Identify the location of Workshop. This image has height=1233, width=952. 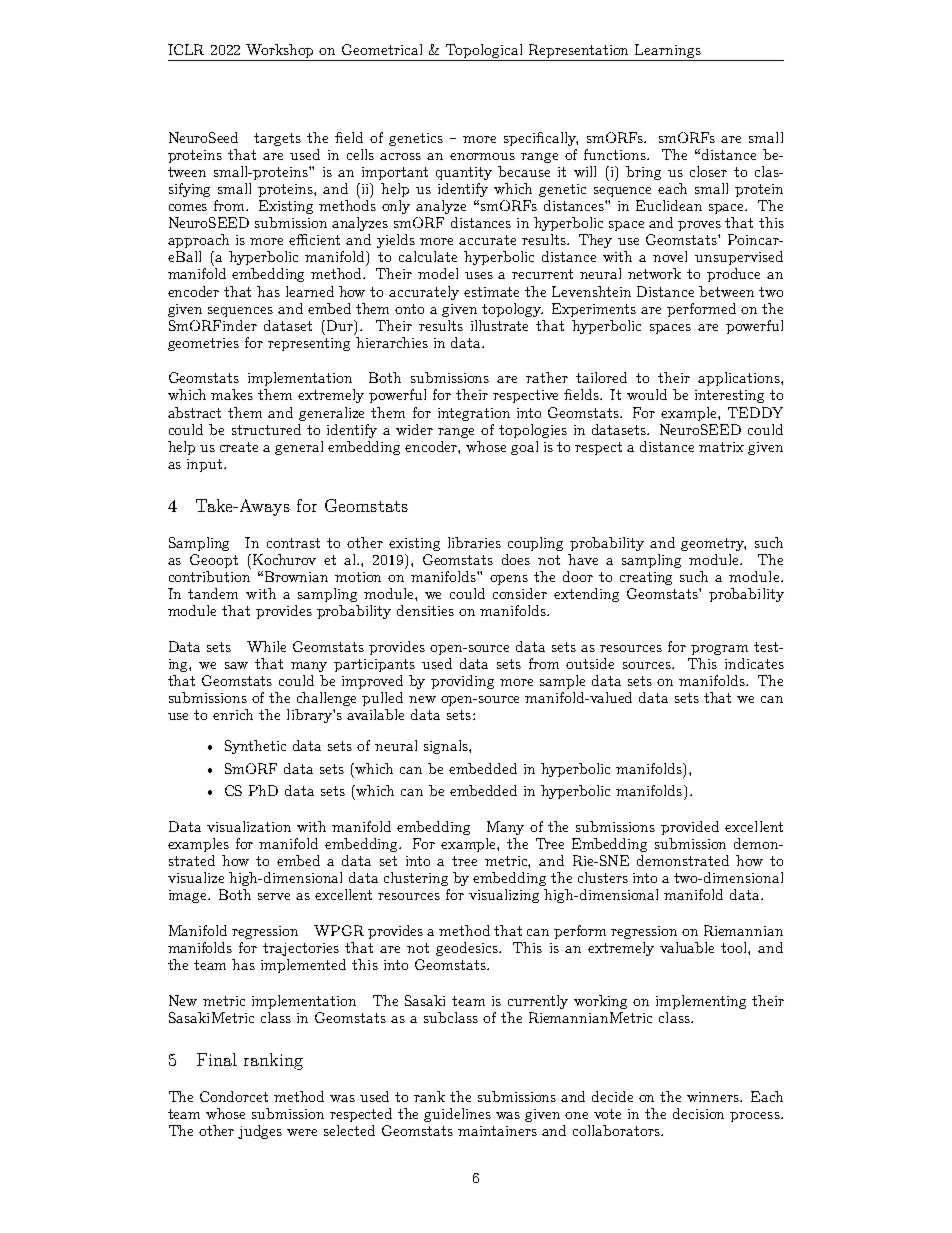
(281, 52).
